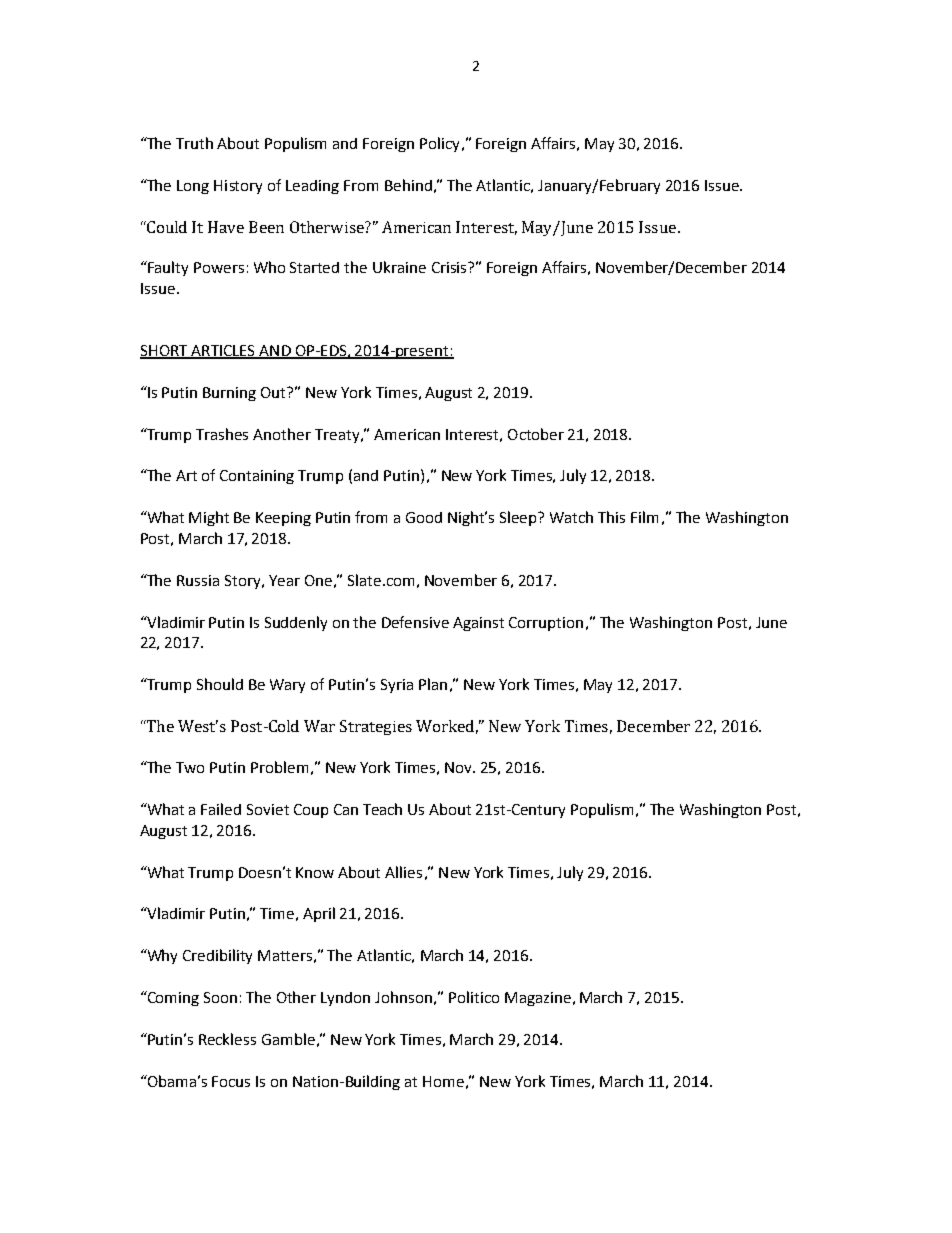  Describe the element at coordinates (408, 185) in the screenshot. I see `Behind` at that location.
